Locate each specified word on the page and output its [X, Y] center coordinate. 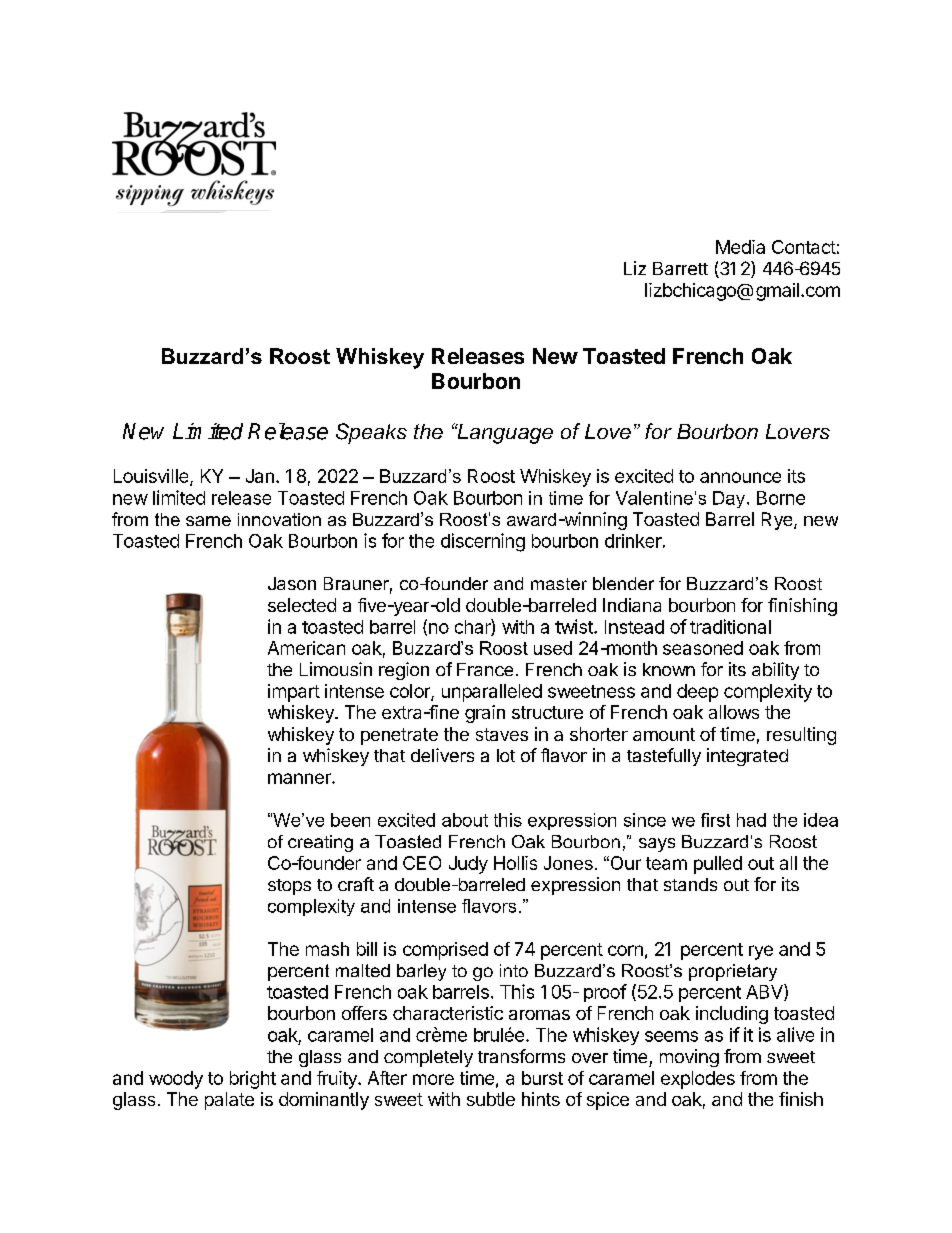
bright [253, 1080]
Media [740, 247]
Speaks [371, 433]
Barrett [680, 268]
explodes [698, 1080]
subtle [491, 1099]
